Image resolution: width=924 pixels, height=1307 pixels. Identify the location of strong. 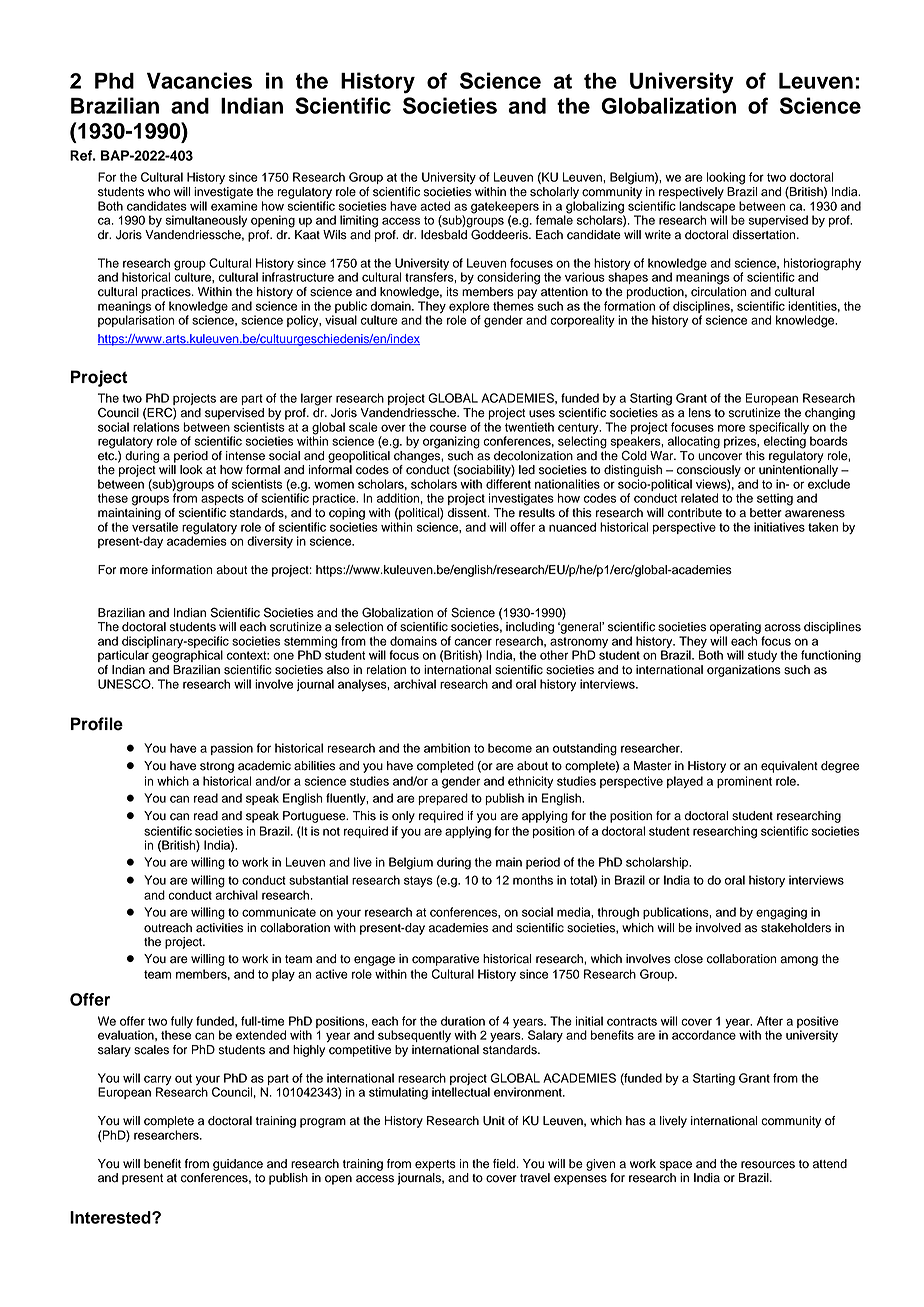
(217, 767).
